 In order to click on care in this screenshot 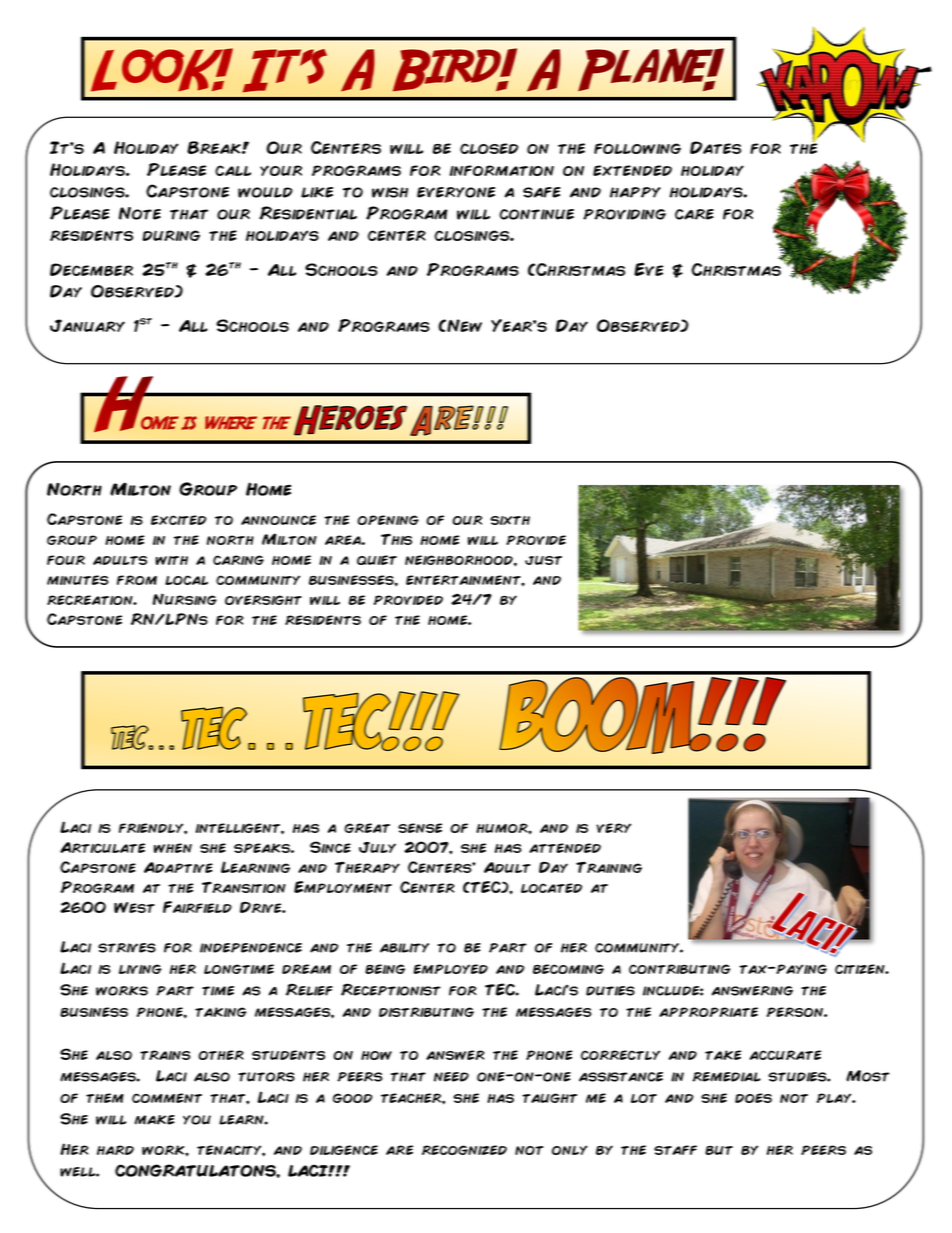, I will do `click(694, 214)`.
